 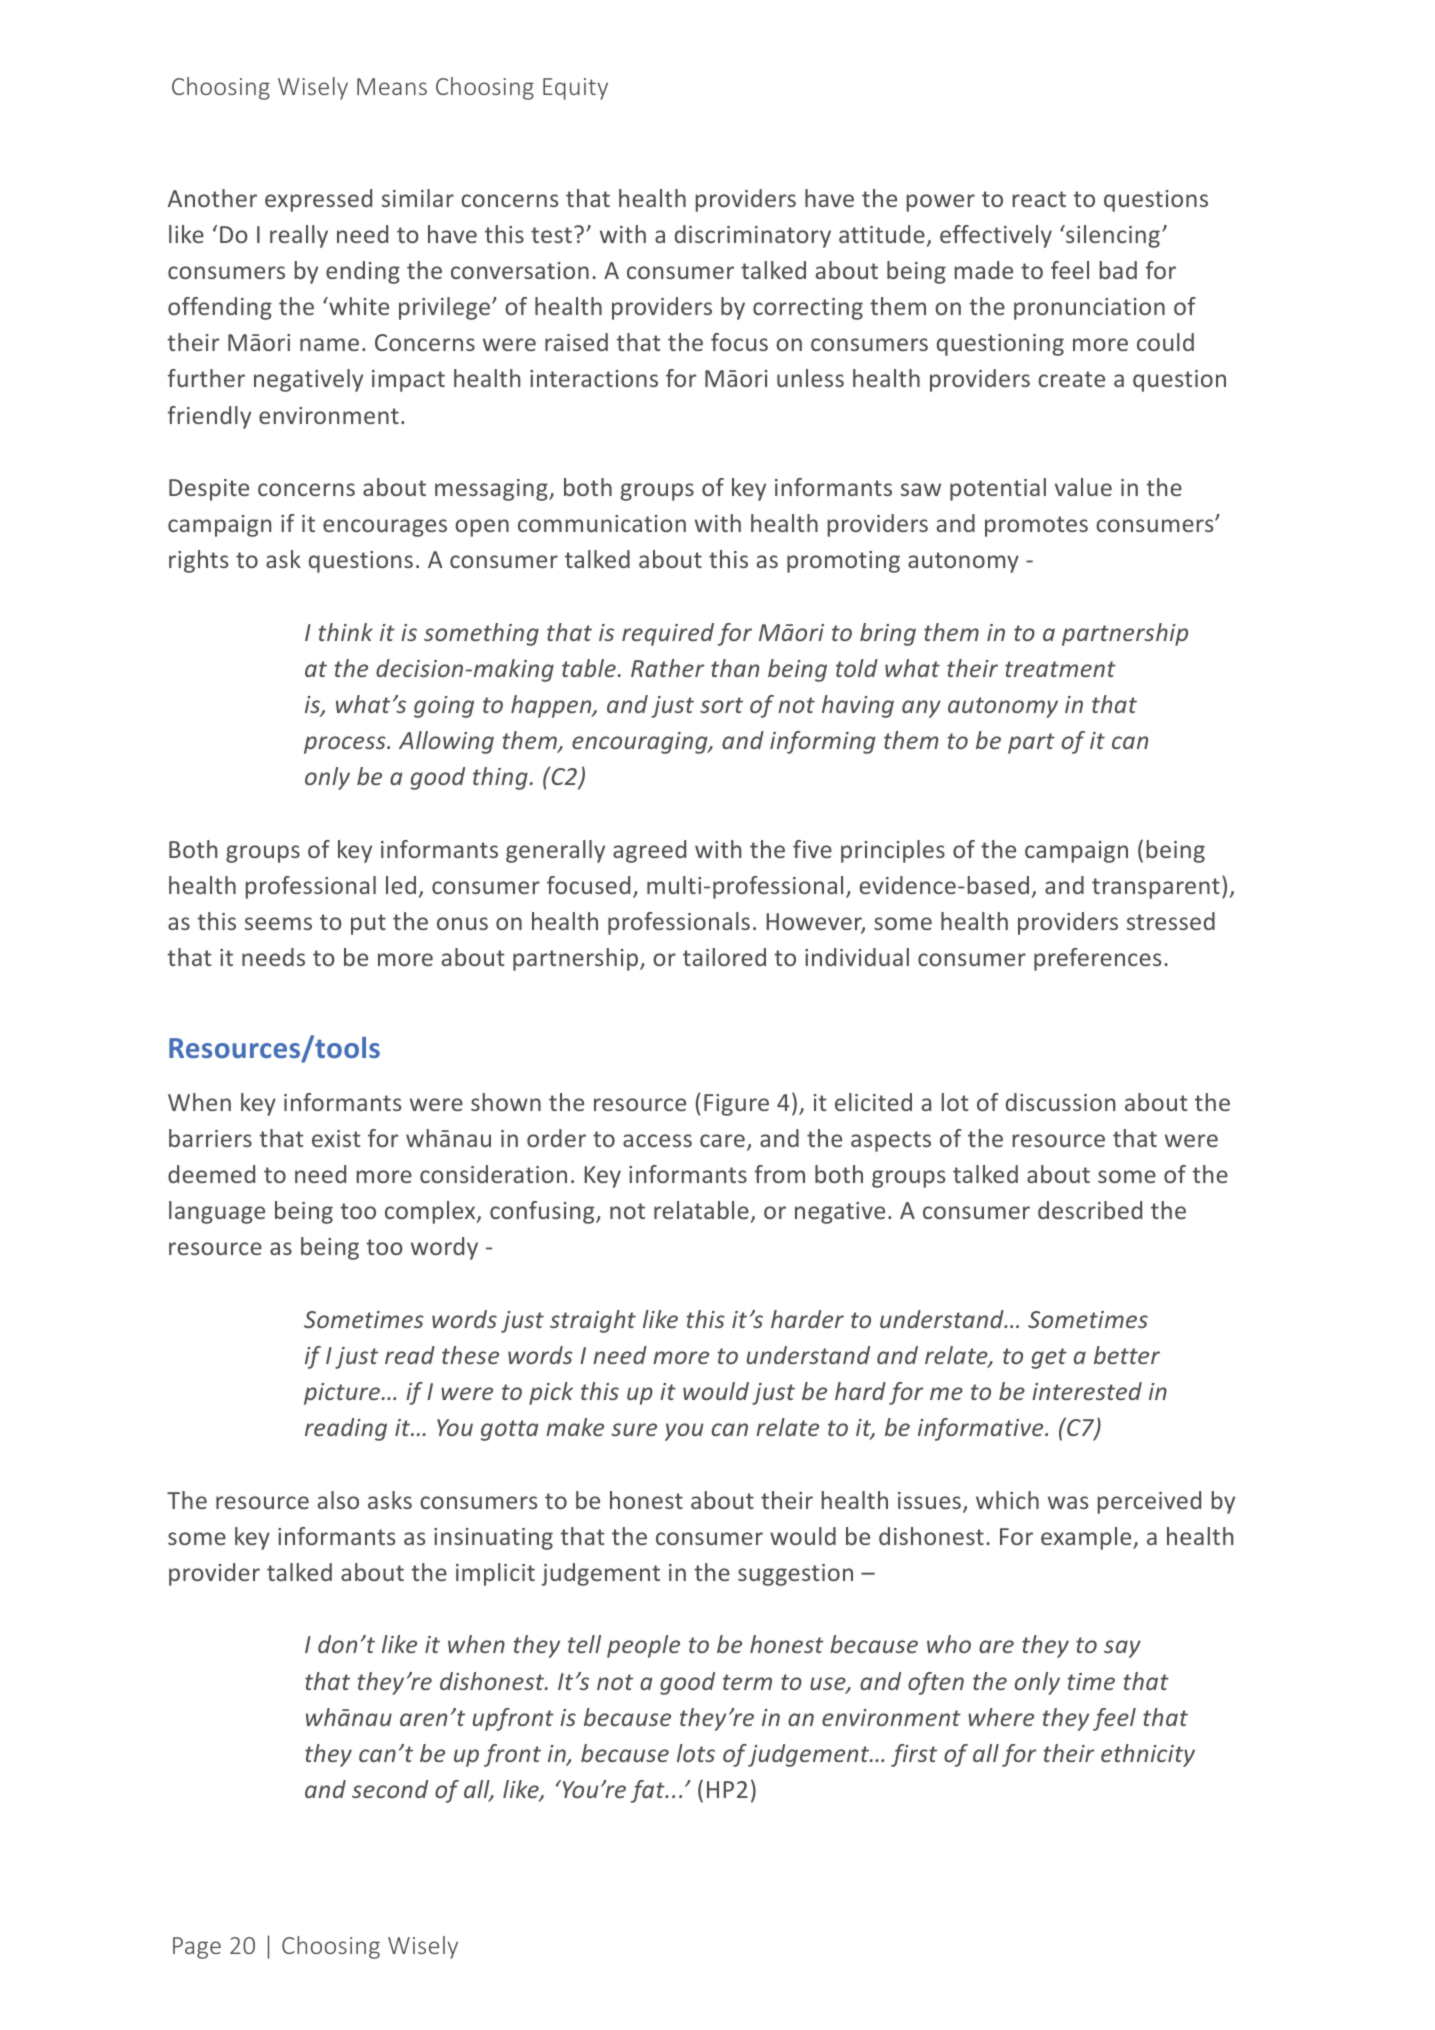 I want to click on Page, so click(x=197, y=1948).
